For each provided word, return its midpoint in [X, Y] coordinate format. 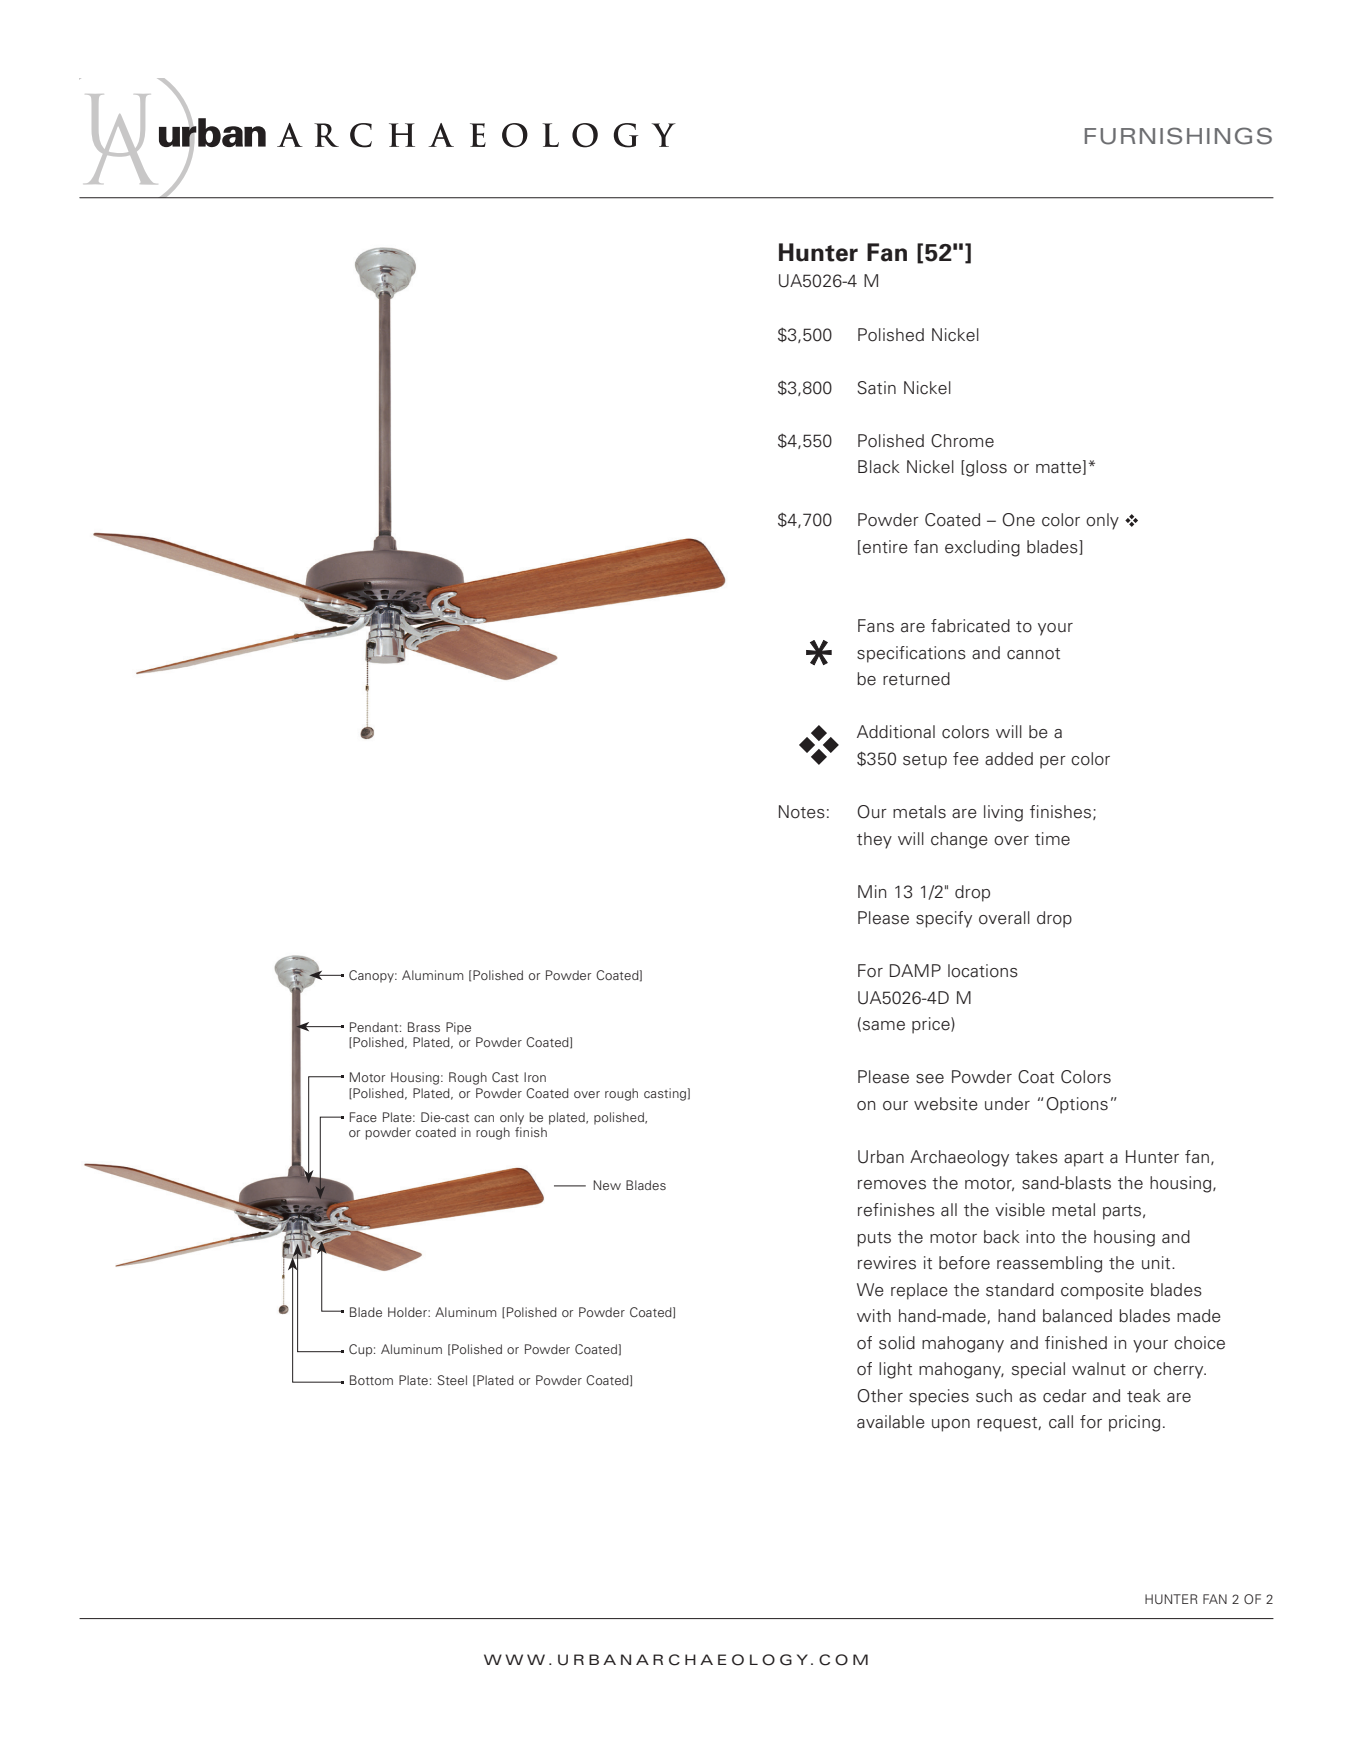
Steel [452, 1380]
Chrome [962, 441]
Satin [876, 388]
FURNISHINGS [1178, 136]
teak [1144, 1396]
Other [880, 1396]
